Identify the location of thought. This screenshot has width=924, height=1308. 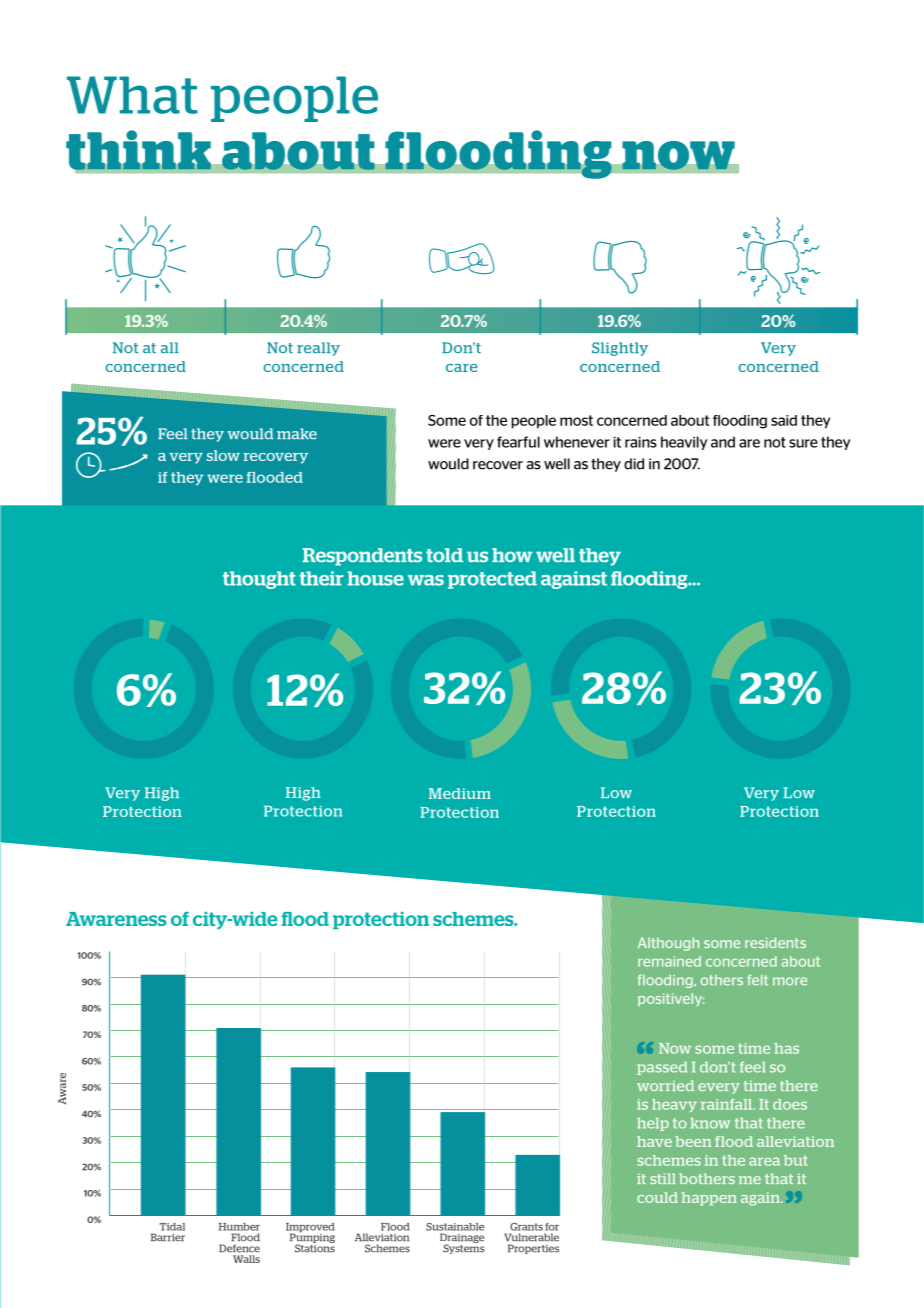
(259, 580).
